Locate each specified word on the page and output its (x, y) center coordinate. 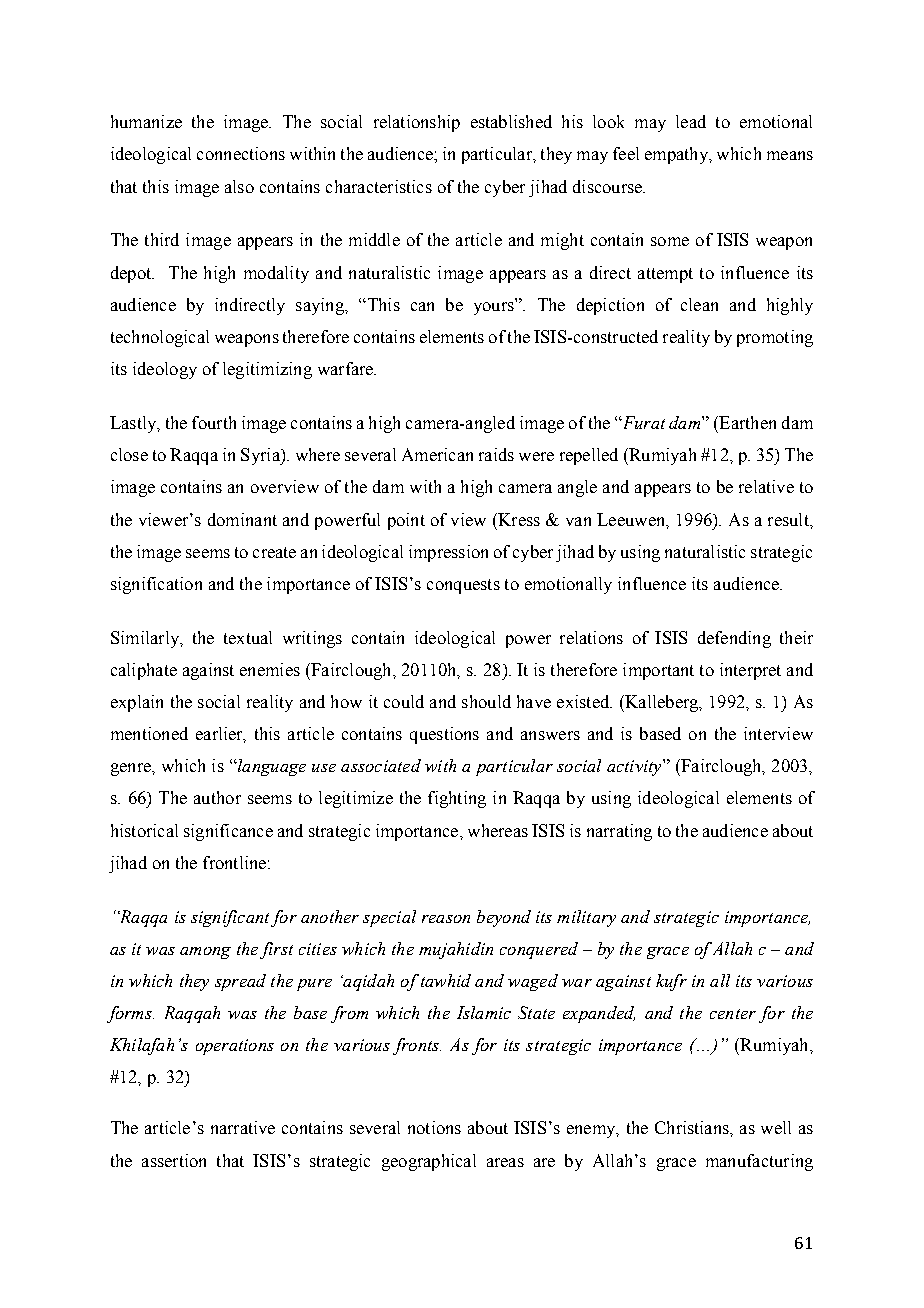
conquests (463, 586)
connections (241, 153)
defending (734, 639)
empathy (677, 155)
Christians (693, 1127)
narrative (243, 1127)
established (511, 121)
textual (248, 637)
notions (434, 1127)
